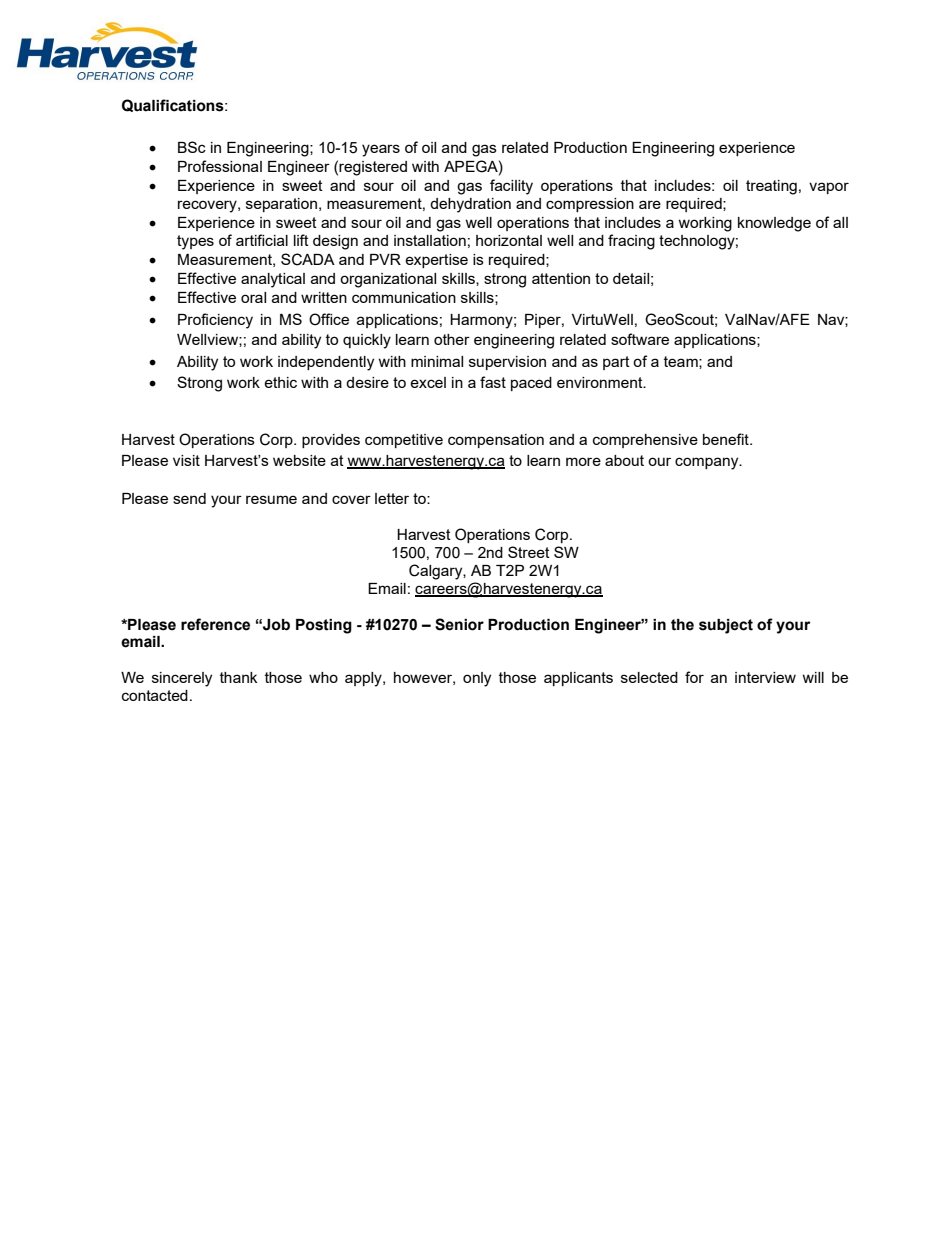  What do you see at coordinates (708, 463) in the screenshot?
I see `company` at bounding box center [708, 463].
